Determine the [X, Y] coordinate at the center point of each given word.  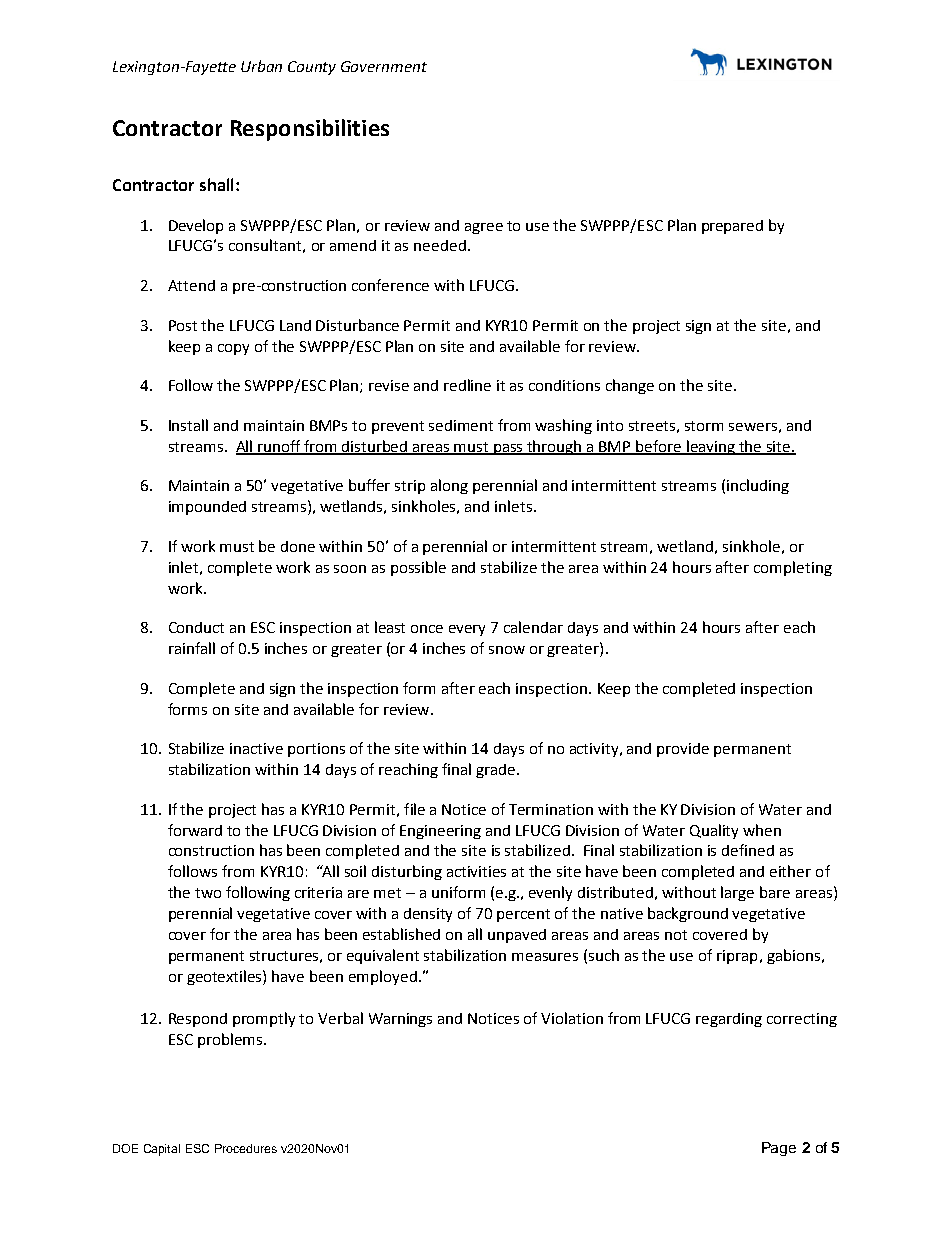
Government [384, 66]
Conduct [196, 627]
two [208, 893]
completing [793, 568]
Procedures [246, 1148]
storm [704, 426]
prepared [732, 227]
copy [233, 349]
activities [476, 871]
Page [779, 1149]
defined [748, 850]
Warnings [400, 1020]
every [467, 630]
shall [218, 184]
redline [467, 385]
